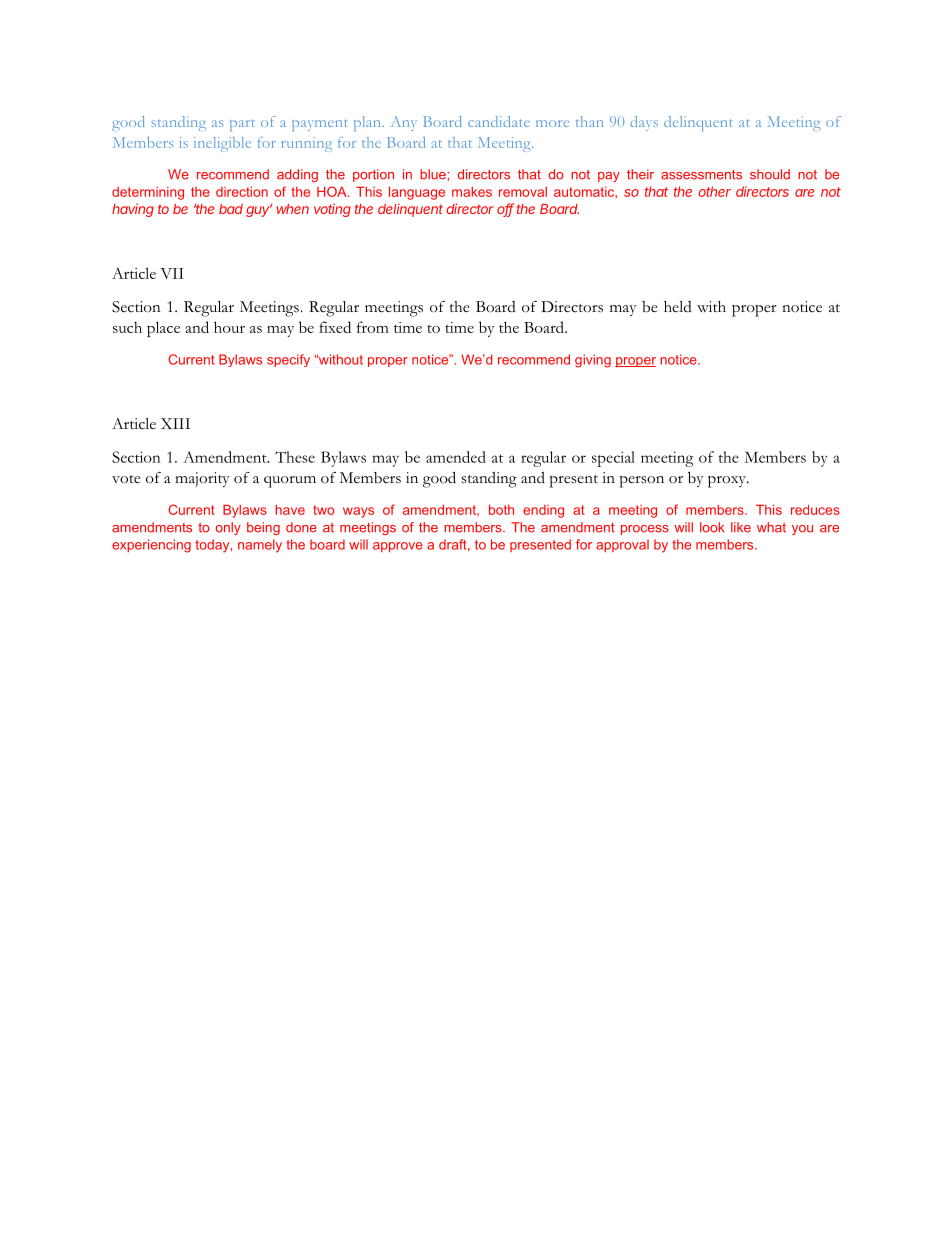  What do you see at coordinates (644, 123) in the document?
I see `days` at bounding box center [644, 123].
